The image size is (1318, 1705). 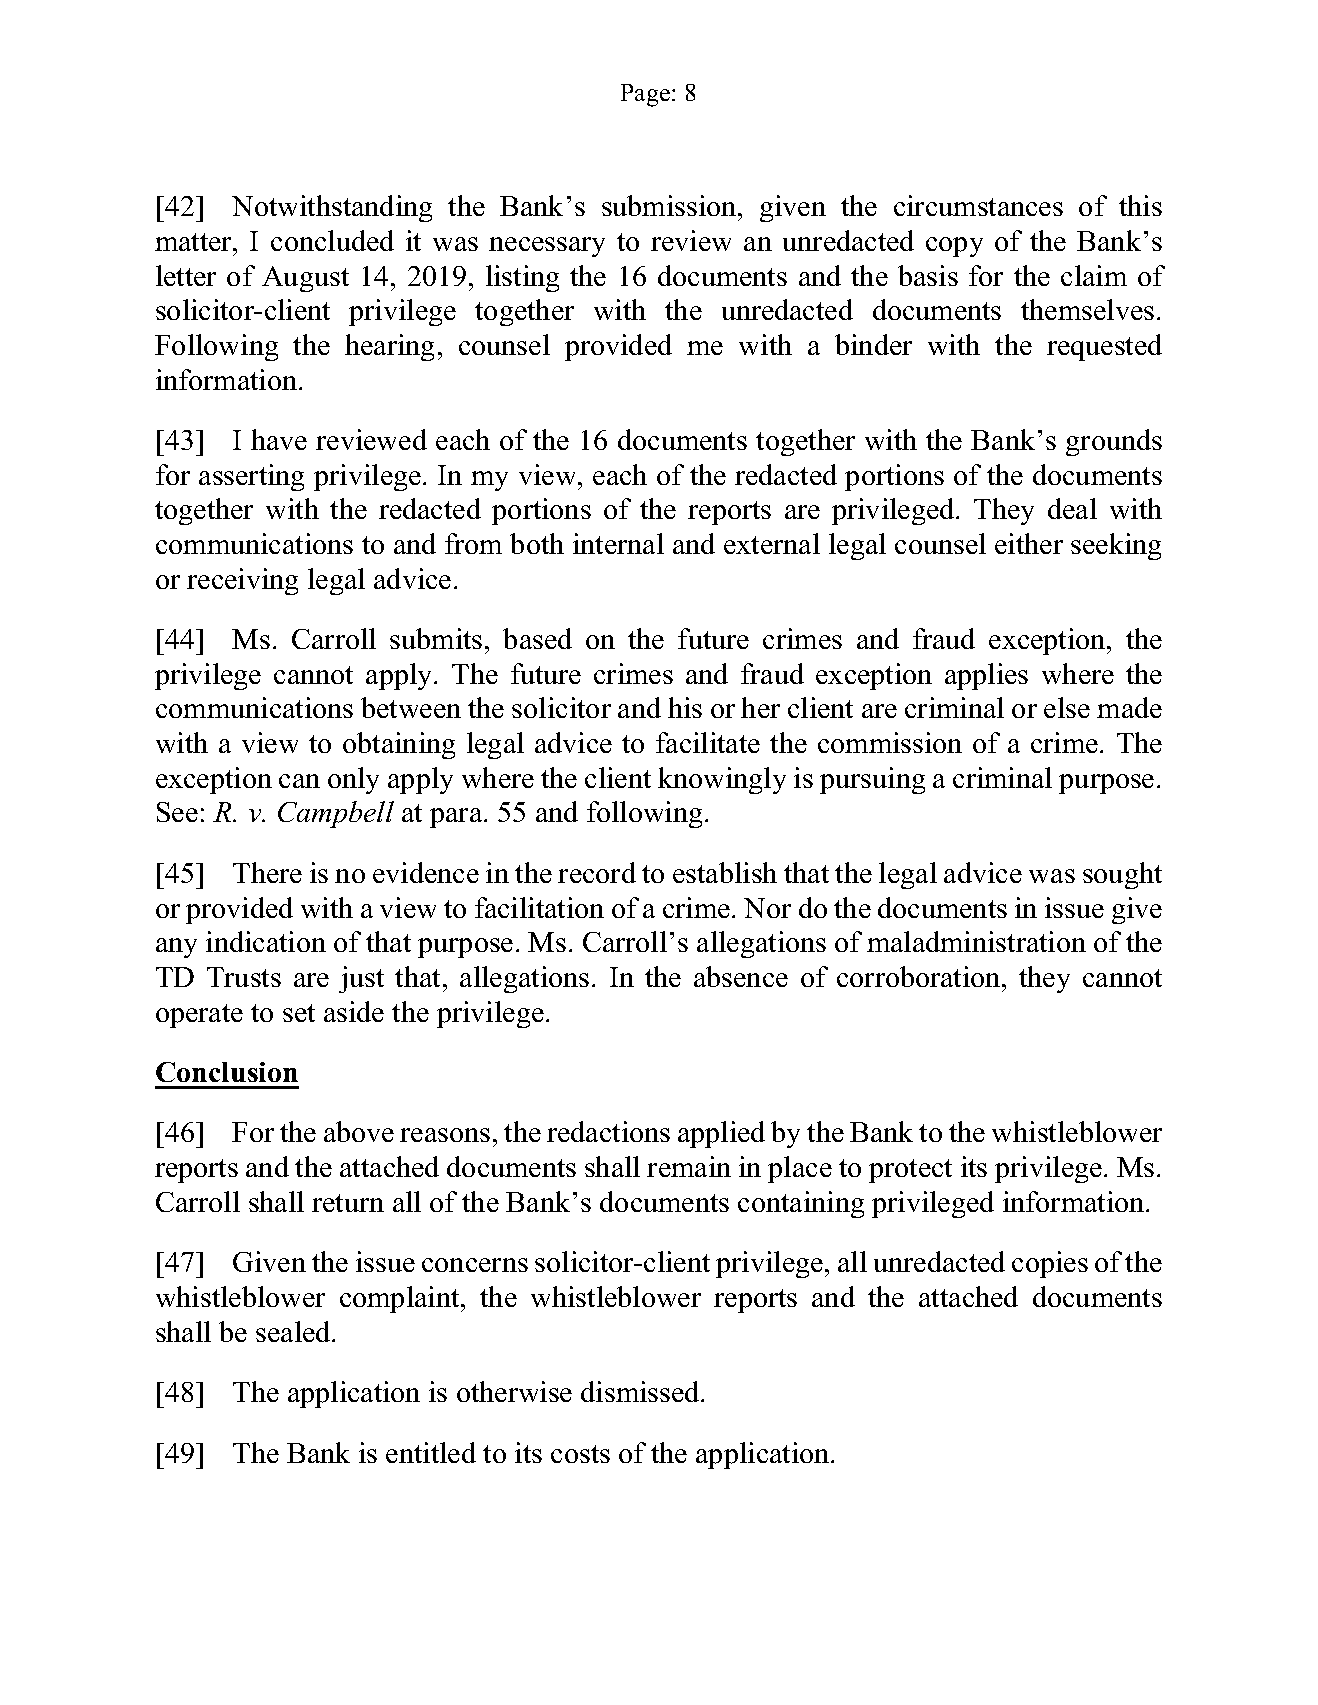 I want to click on only, so click(x=353, y=780).
